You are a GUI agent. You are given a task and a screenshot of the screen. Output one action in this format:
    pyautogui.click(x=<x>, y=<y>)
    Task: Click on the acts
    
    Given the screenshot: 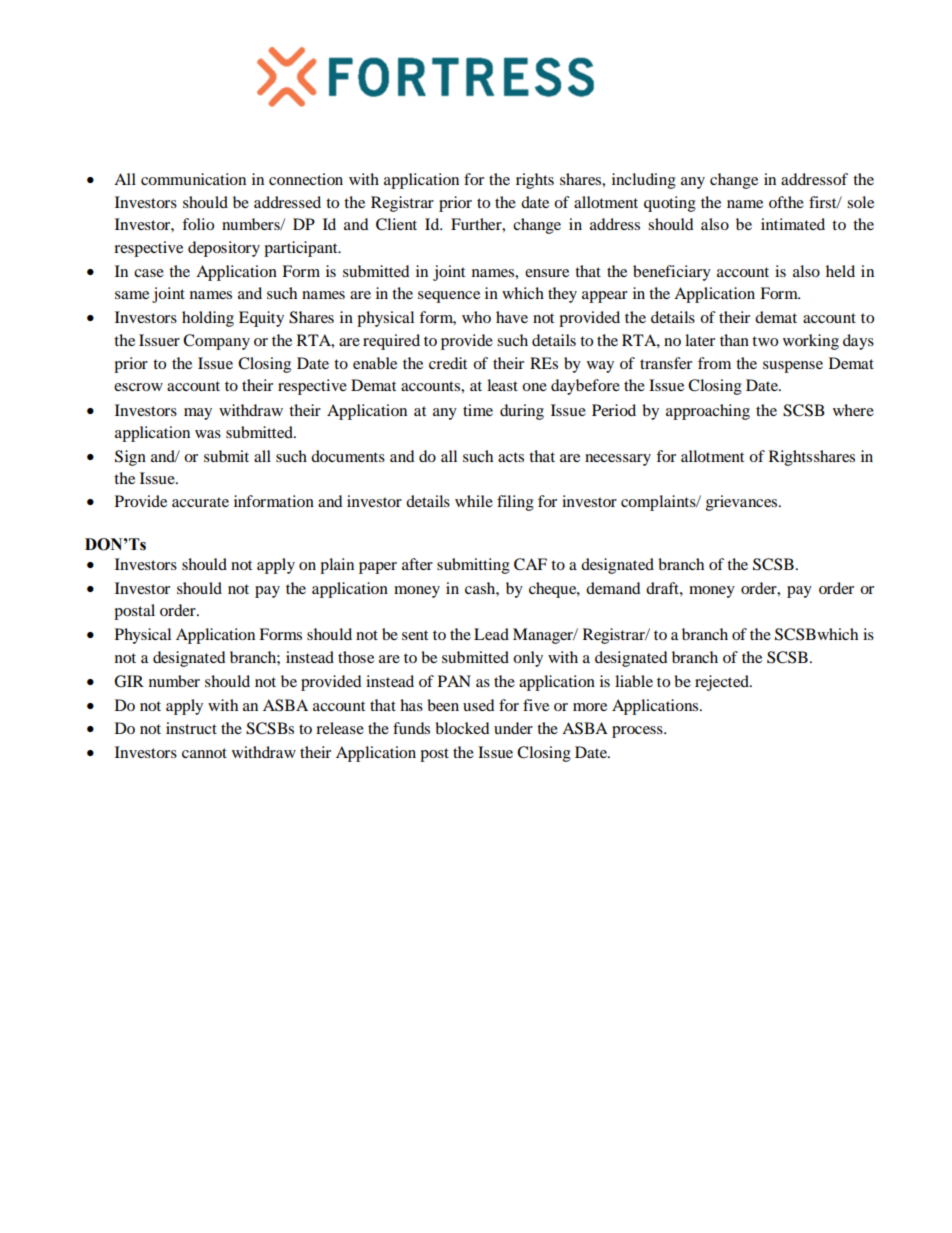 What is the action you would take?
    pyautogui.click(x=511, y=457)
